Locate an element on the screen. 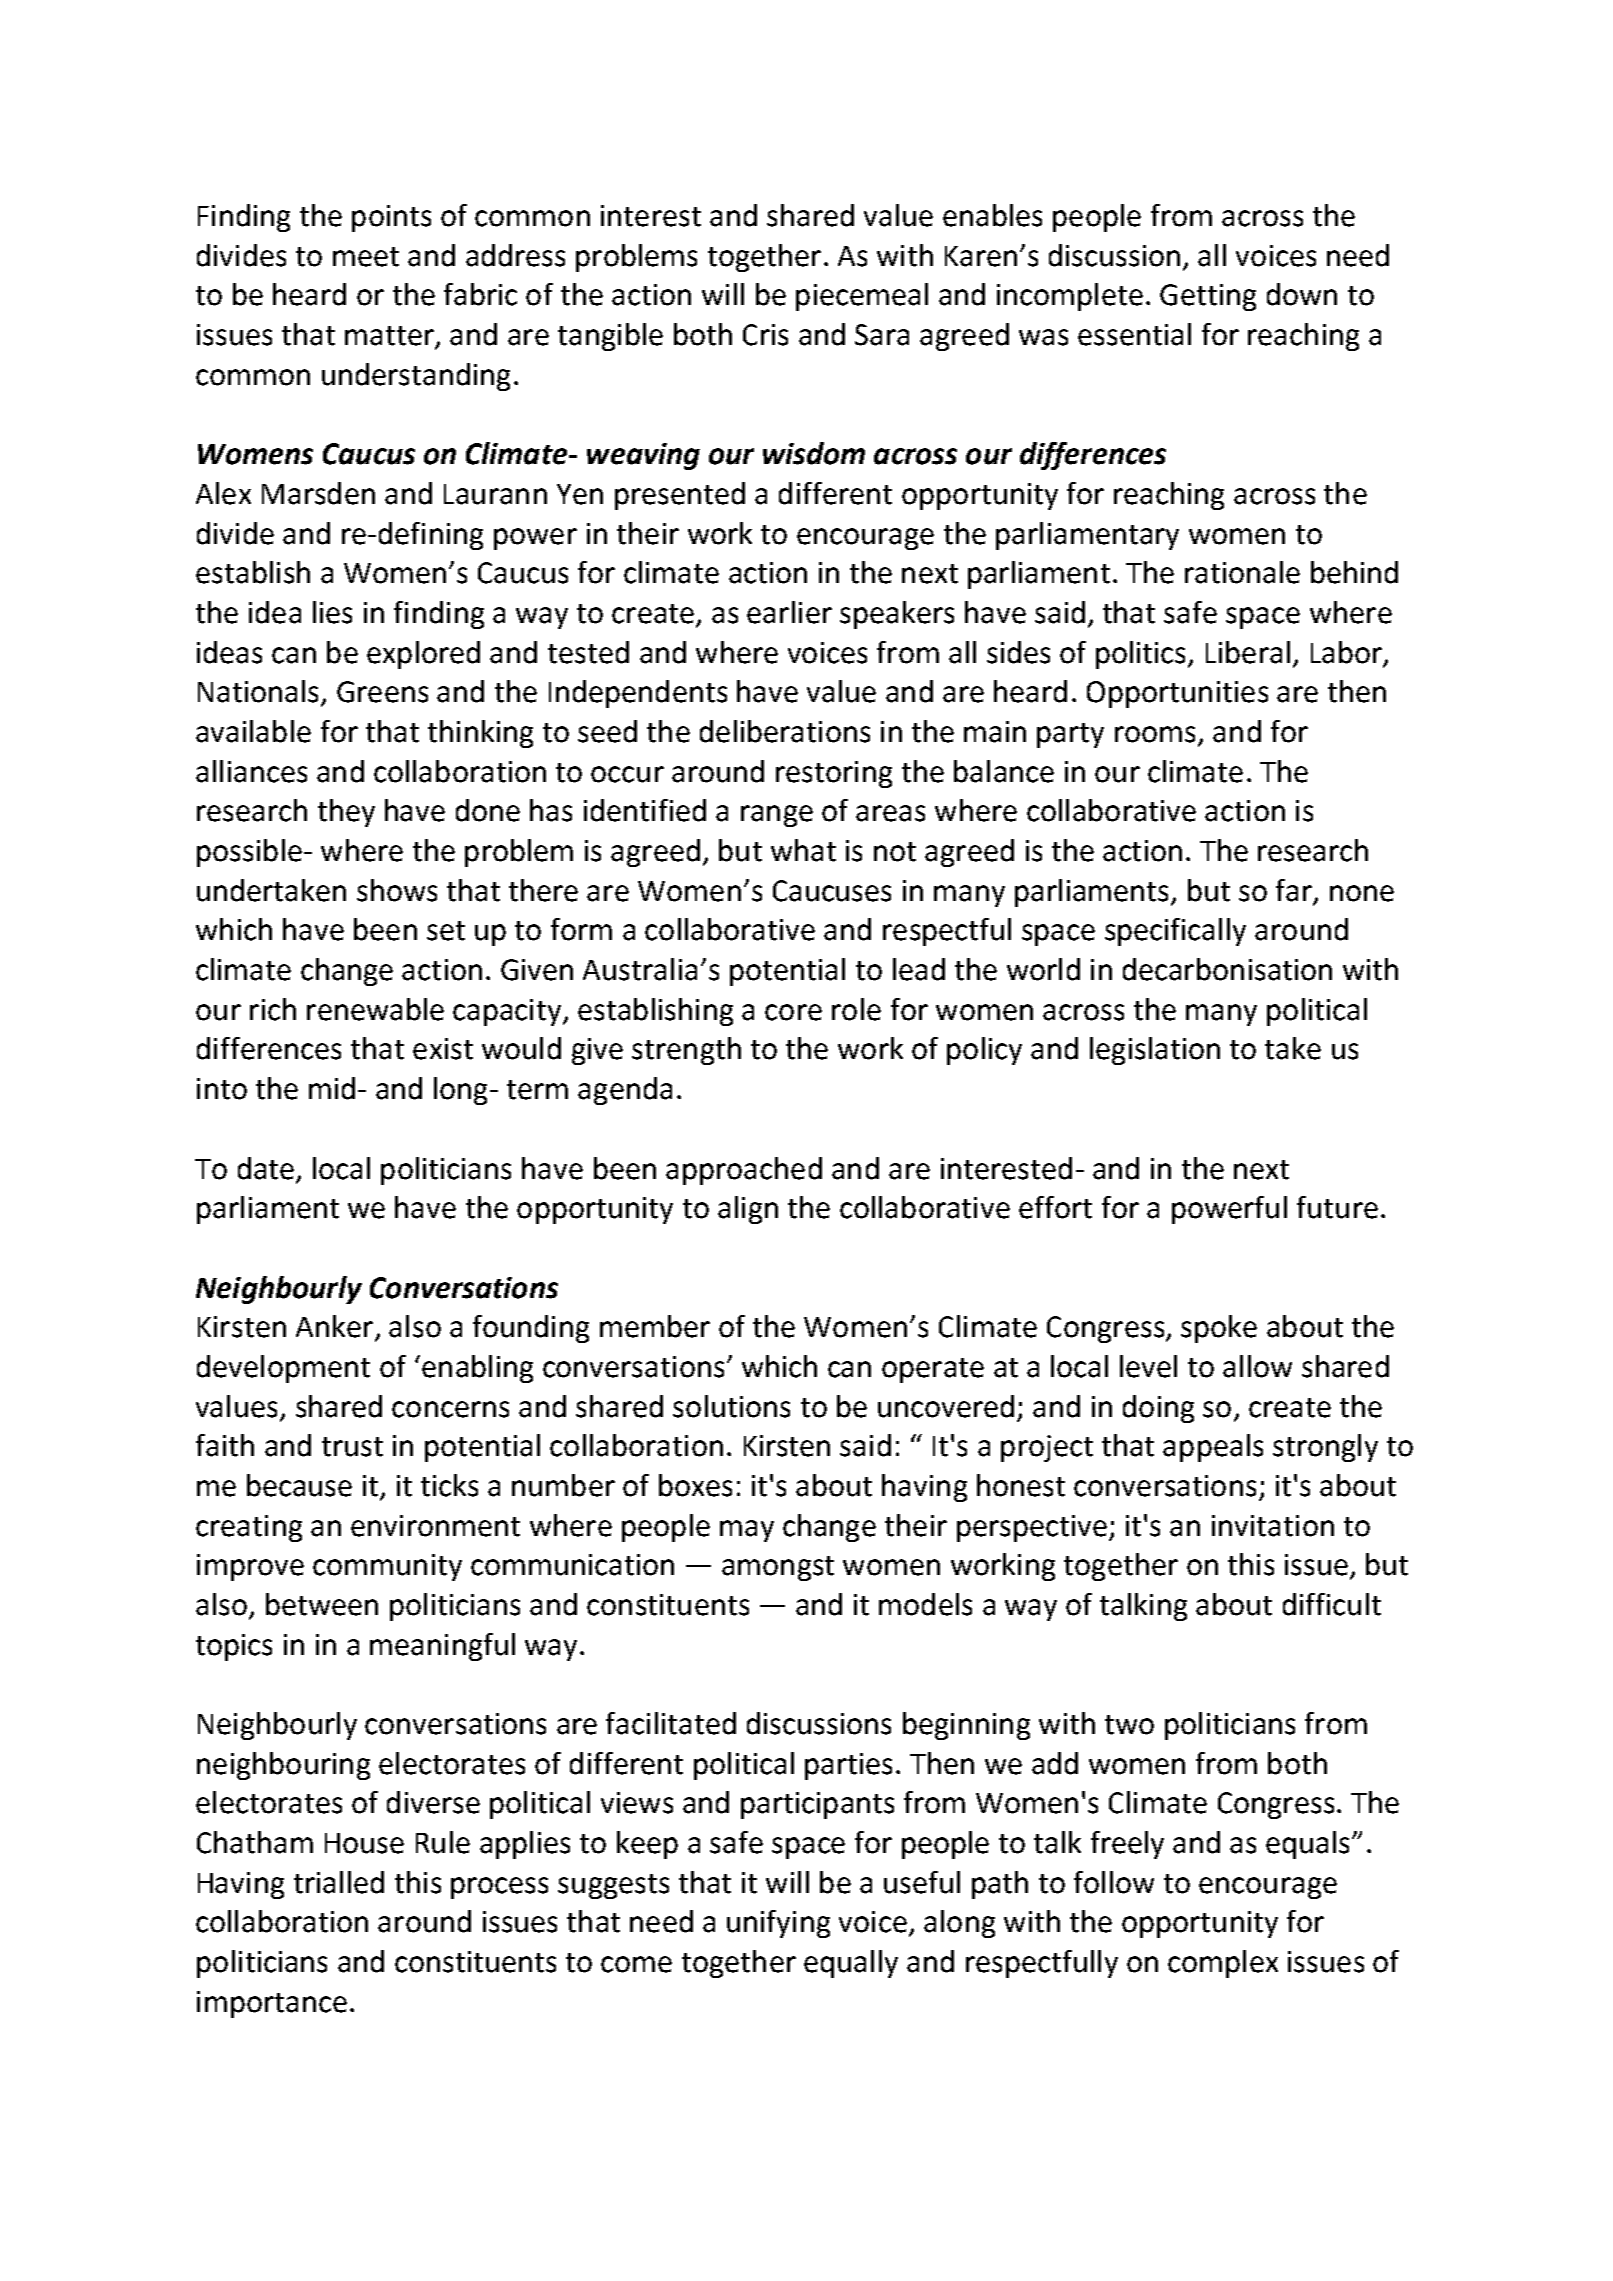 This screenshot has height=2281, width=1613. Getting is located at coordinates (1208, 297).
